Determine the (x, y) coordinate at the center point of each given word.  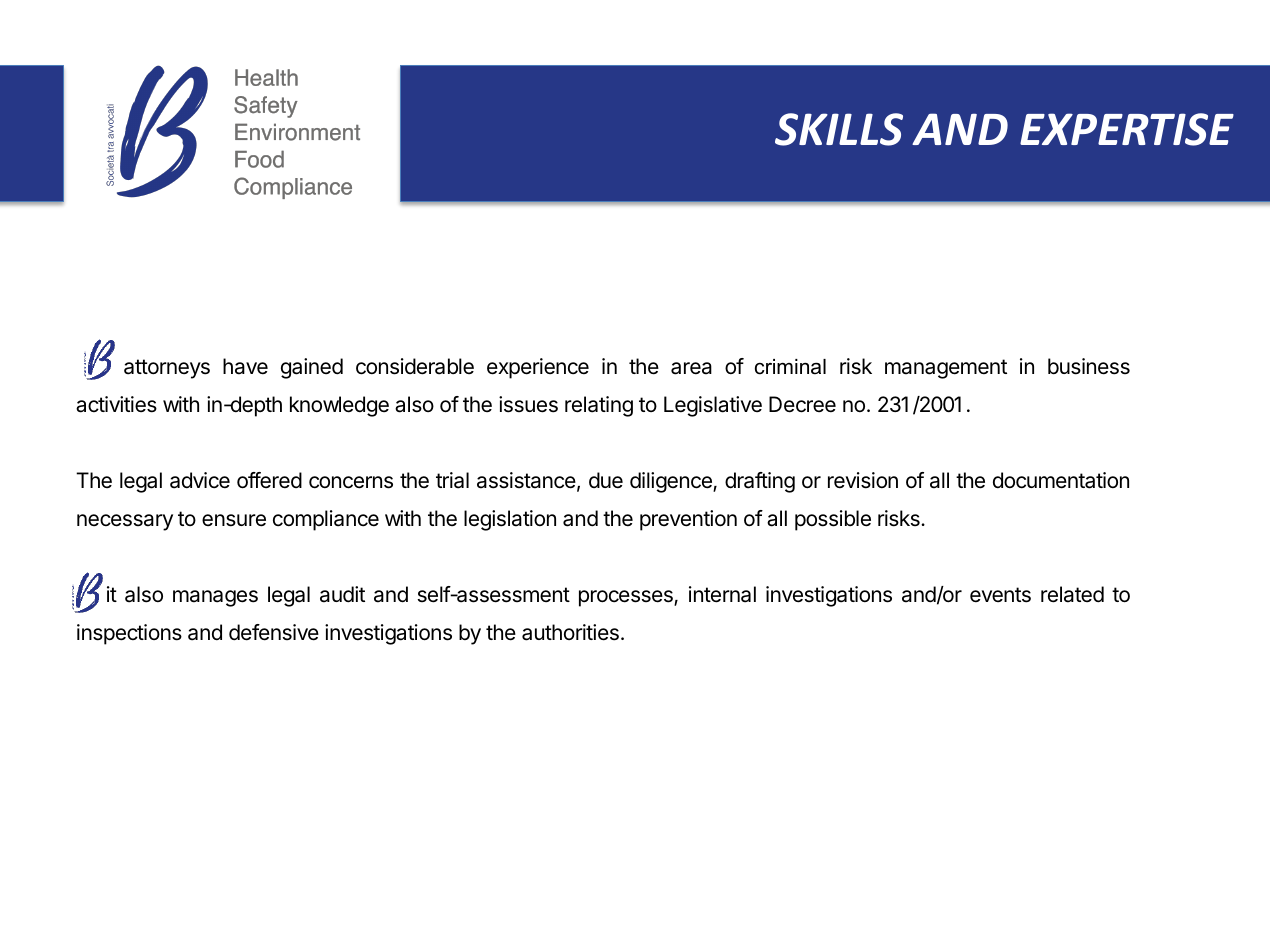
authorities (570, 632)
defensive (274, 632)
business (1089, 366)
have (245, 366)
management (946, 369)
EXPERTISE (1127, 129)
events (1000, 595)
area (691, 368)
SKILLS (839, 129)
